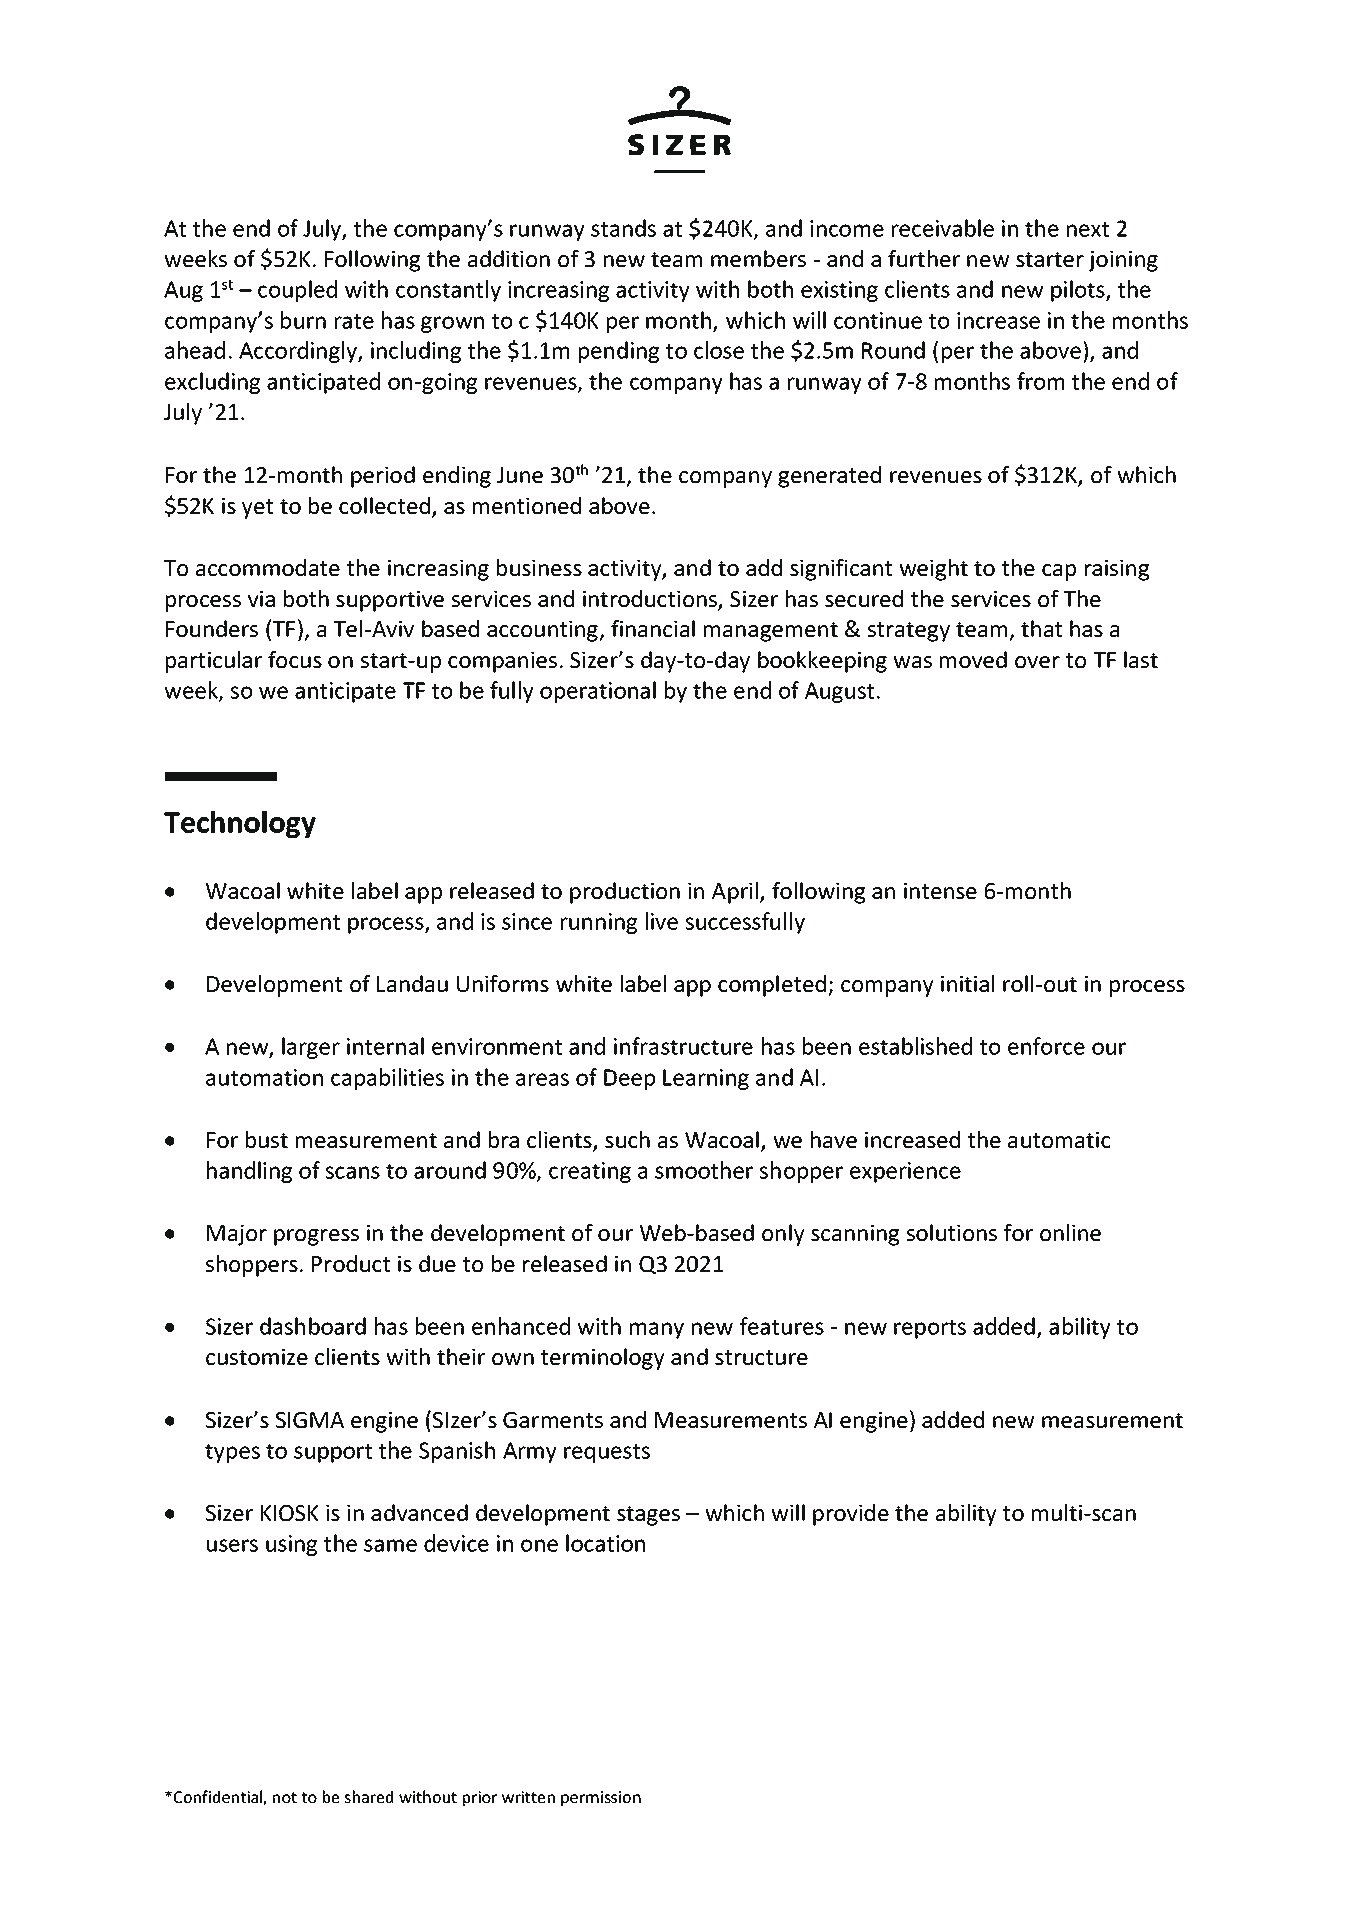 The width and height of the document is (1358, 1921). What do you see at coordinates (851, 1515) in the document?
I see `provide` at bounding box center [851, 1515].
